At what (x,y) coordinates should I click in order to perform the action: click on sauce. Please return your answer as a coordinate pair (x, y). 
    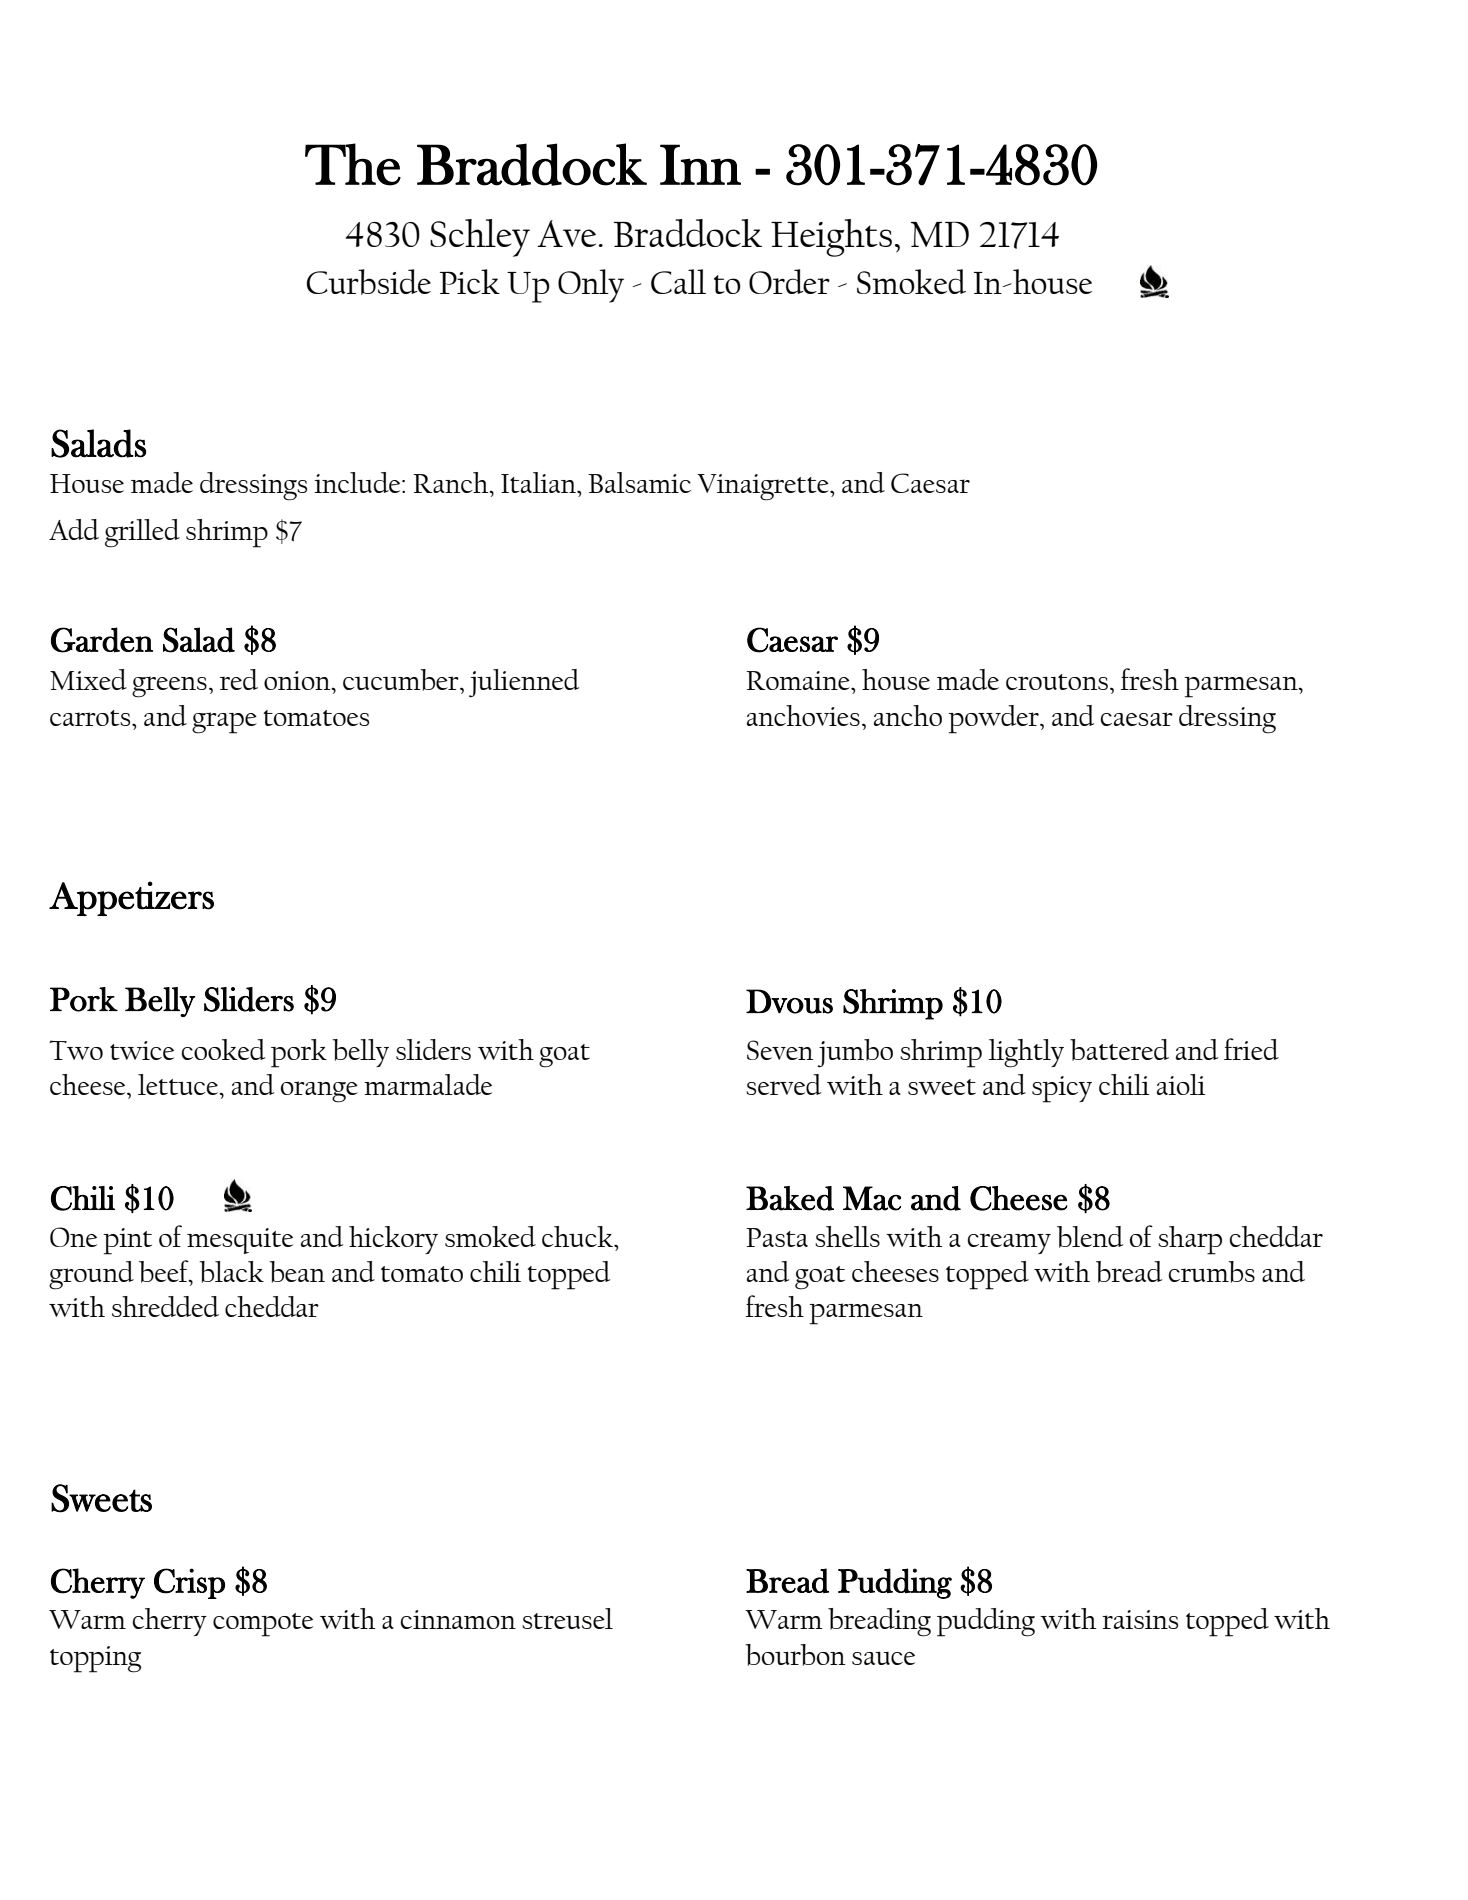
    Looking at the image, I should click on (883, 1658).
